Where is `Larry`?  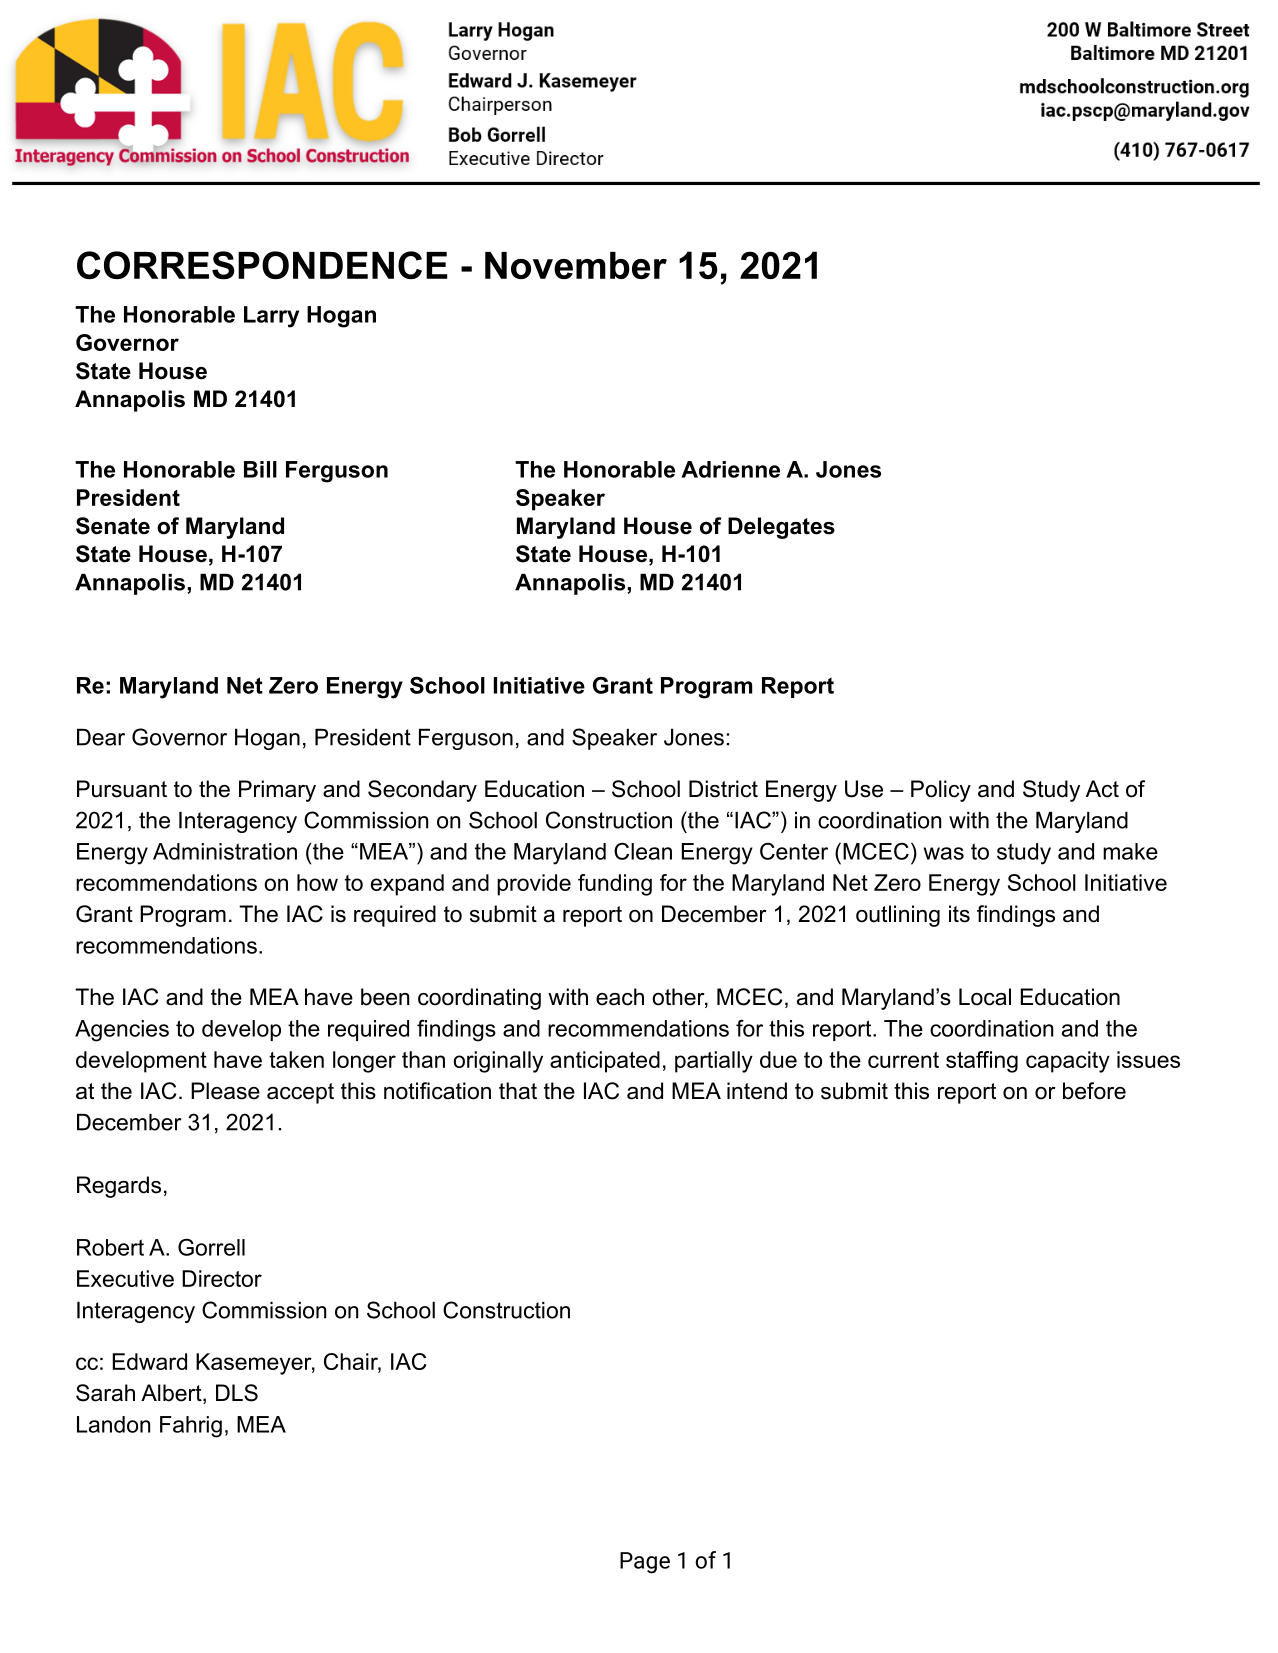 Larry is located at coordinates (271, 317).
